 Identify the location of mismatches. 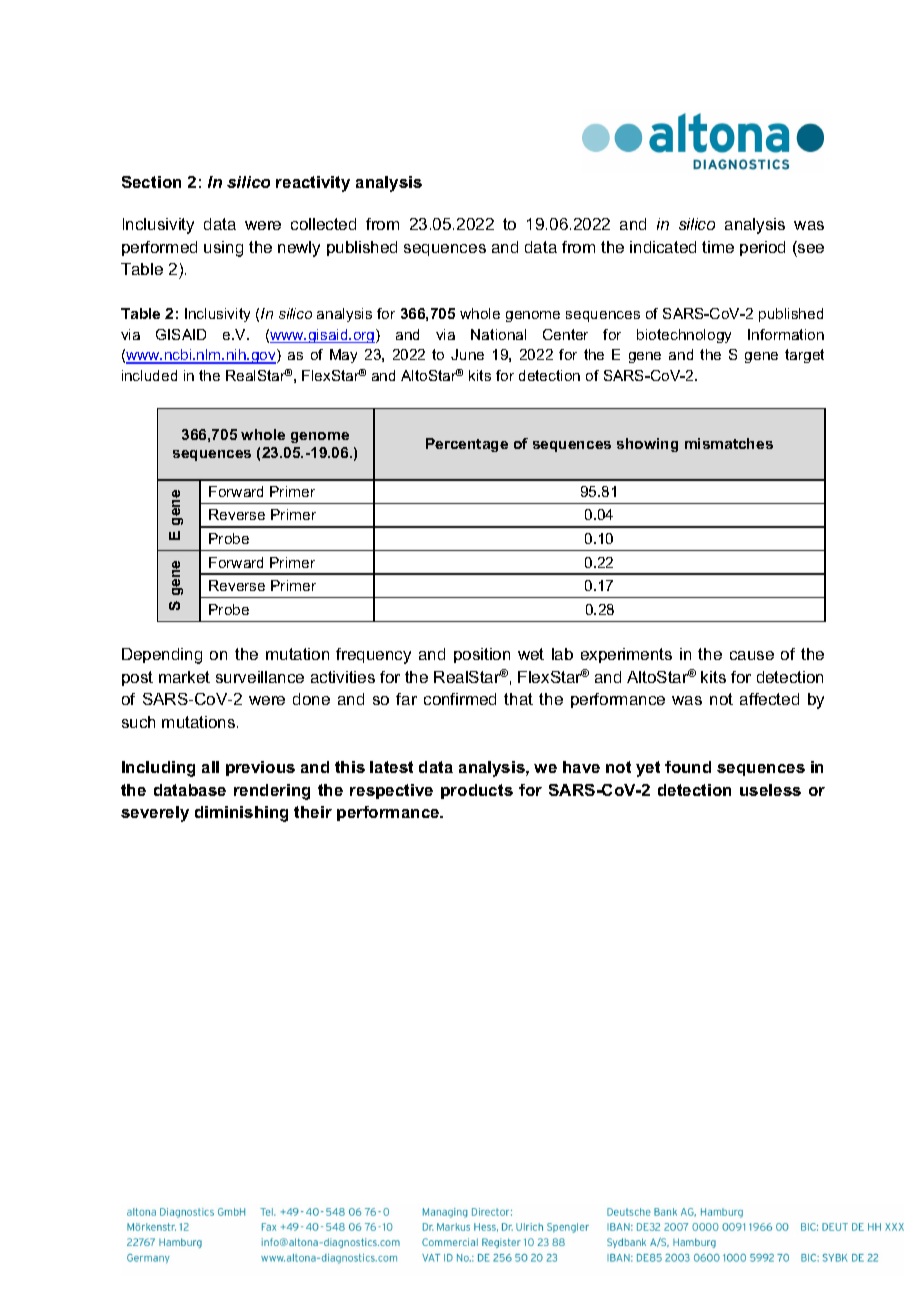
(729, 443).
